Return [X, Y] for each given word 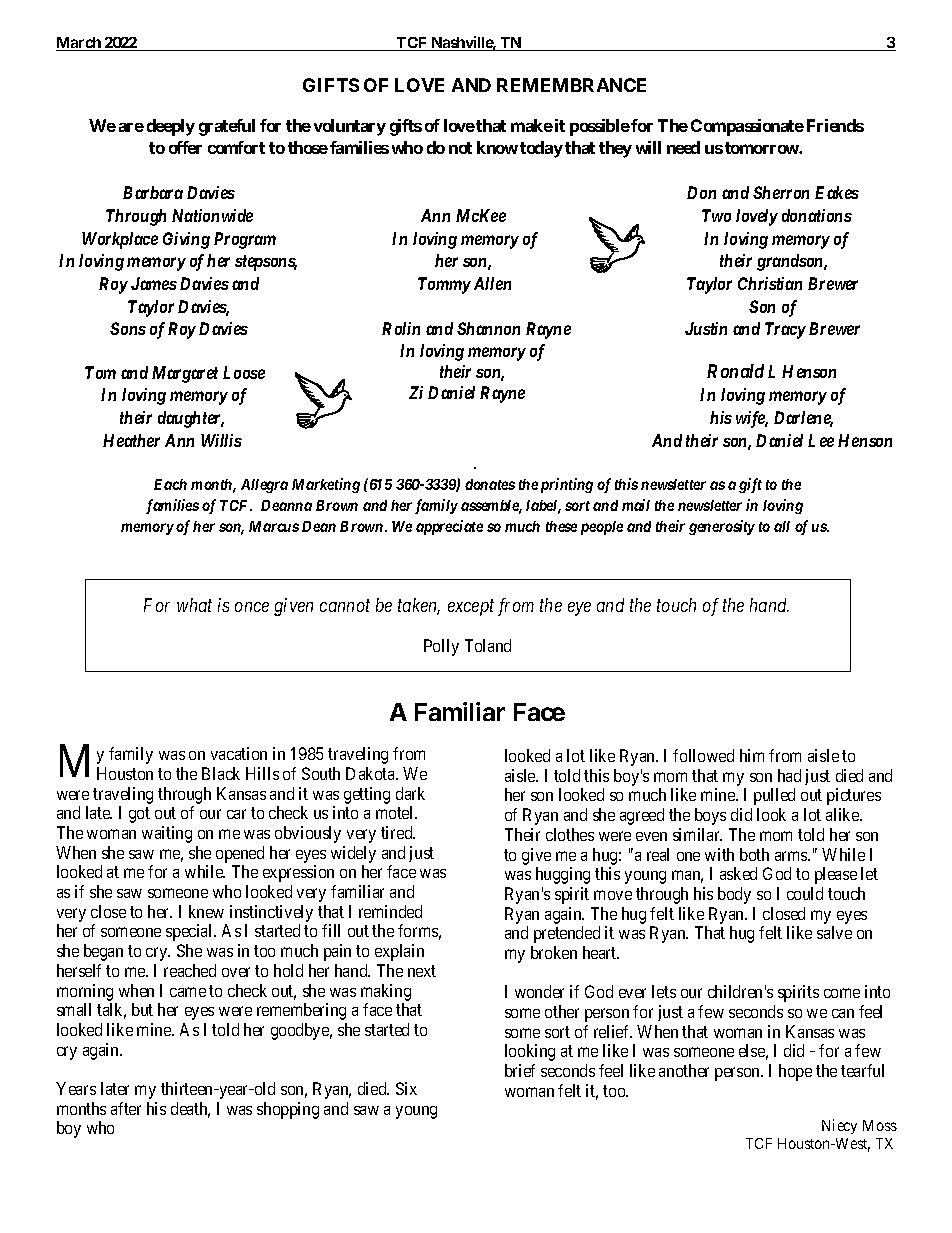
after [126, 1108]
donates [490, 484]
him [752, 755]
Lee [821, 440]
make [532, 125]
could [805, 893]
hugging [563, 875]
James [154, 283]
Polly [441, 647]
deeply [171, 127]
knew [206, 911]
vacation [239, 753]
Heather [131, 440]
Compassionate [747, 127]
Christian [770, 283]
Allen [492, 283]
